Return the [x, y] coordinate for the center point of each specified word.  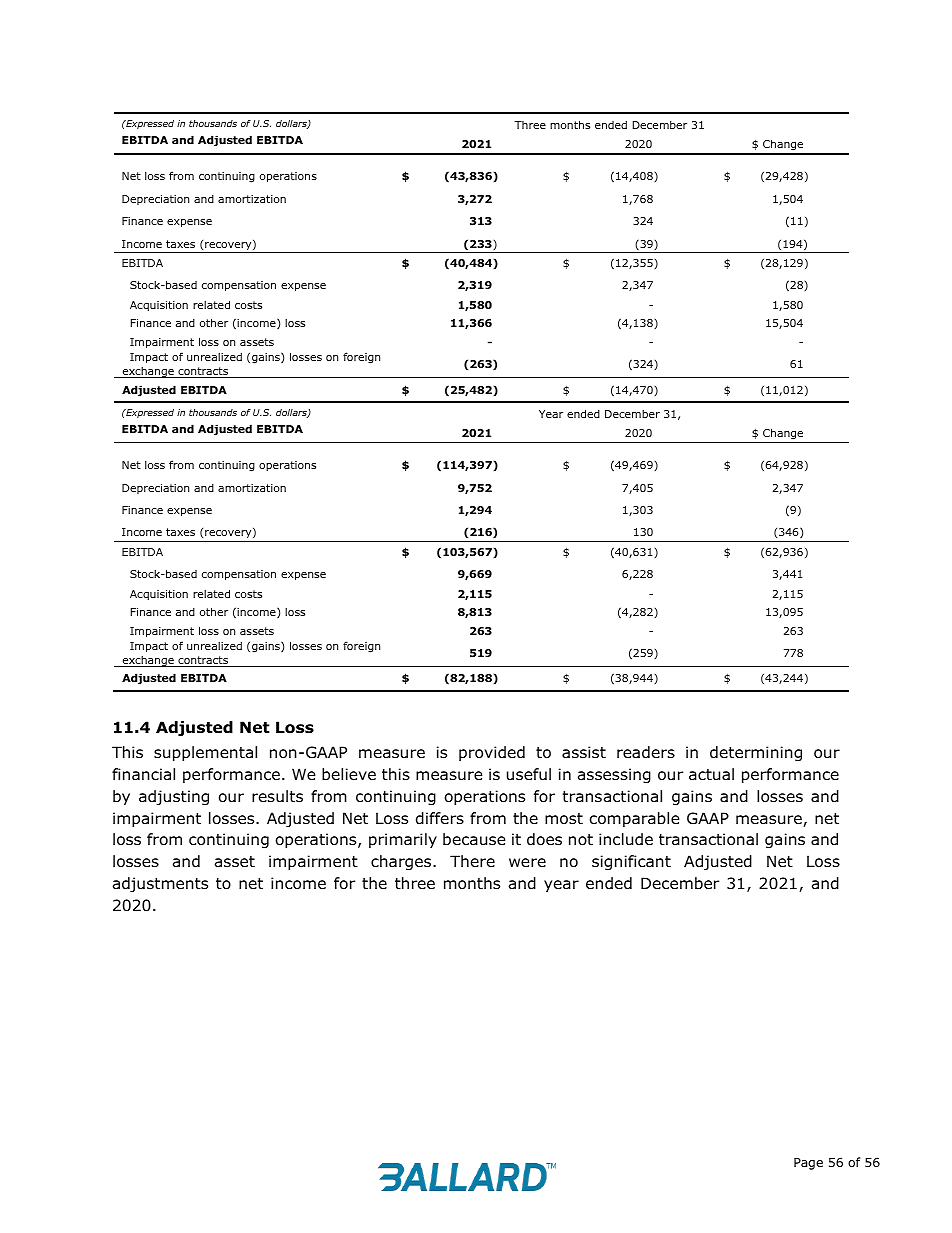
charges [402, 862]
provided [492, 753]
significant [631, 862]
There [472, 861]
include [626, 839]
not [581, 840]
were [527, 862]
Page [808, 1164]
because [474, 839]
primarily [403, 840]
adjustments [160, 884]
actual [711, 774]
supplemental [205, 753]
